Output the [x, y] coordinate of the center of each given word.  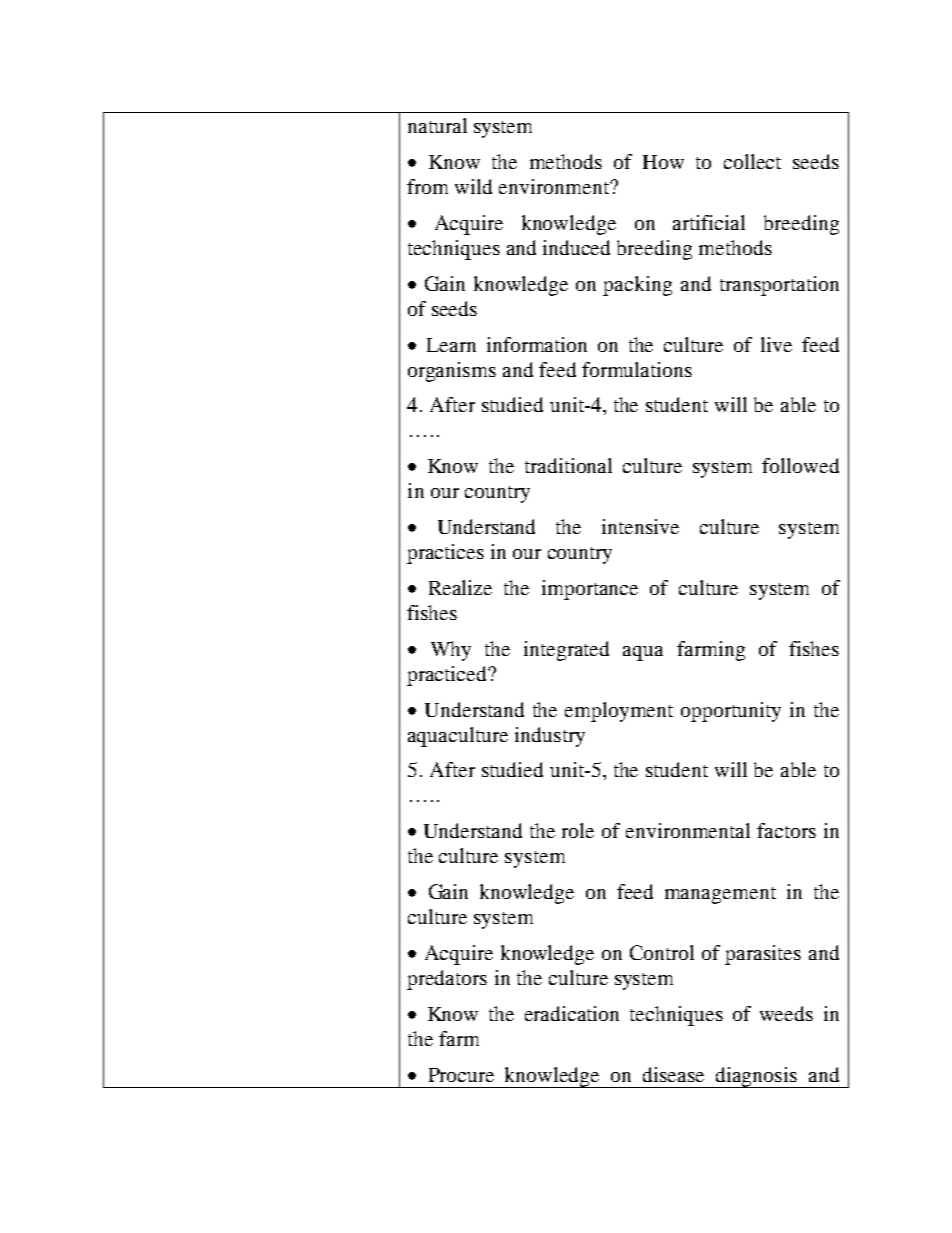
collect [752, 161]
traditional [568, 465]
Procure [461, 1075]
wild [473, 186]
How [663, 162]
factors [786, 830]
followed [800, 465]
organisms [452, 372]
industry [550, 737]
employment [619, 712]
